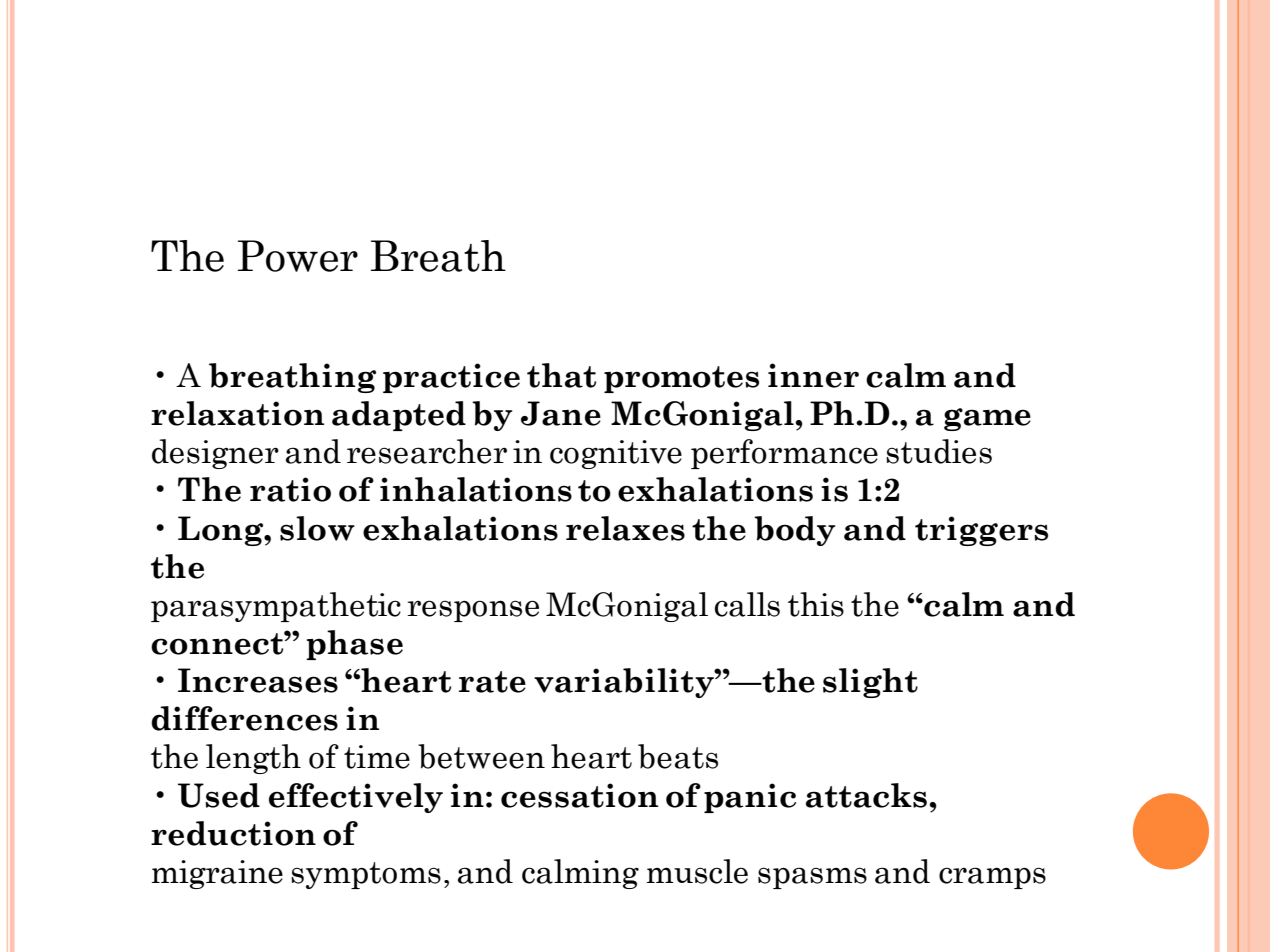 The image size is (1270, 952). I want to click on studies, so click(939, 451).
